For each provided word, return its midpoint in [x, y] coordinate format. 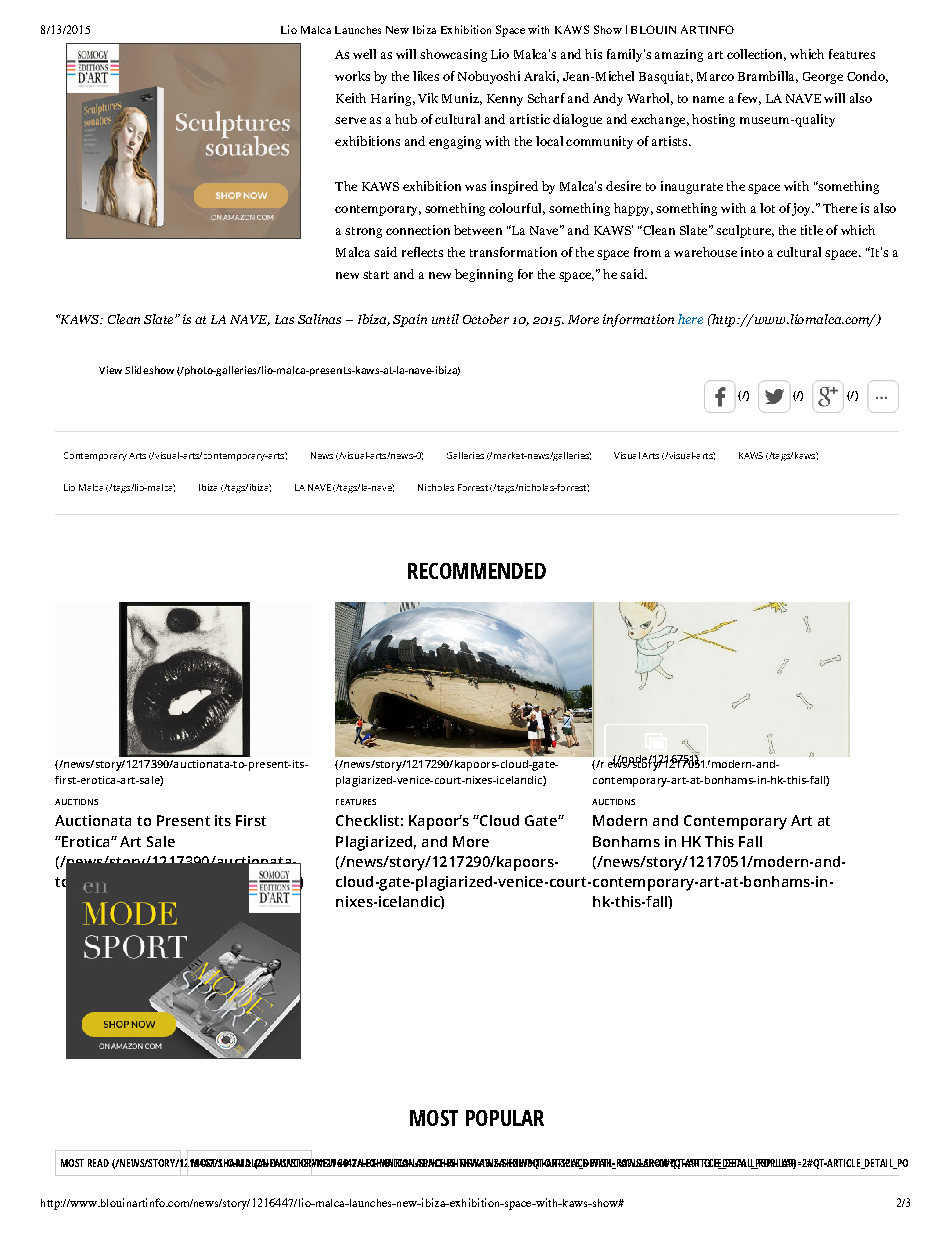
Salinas [319, 319]
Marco [715, 76]
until [445, 319]
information [638, 320]
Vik [428, 98]
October [486, 319]
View [110, 370]
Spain [410, 320]
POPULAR [505, 1118]
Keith [351, 98]
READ [98, 1163]
